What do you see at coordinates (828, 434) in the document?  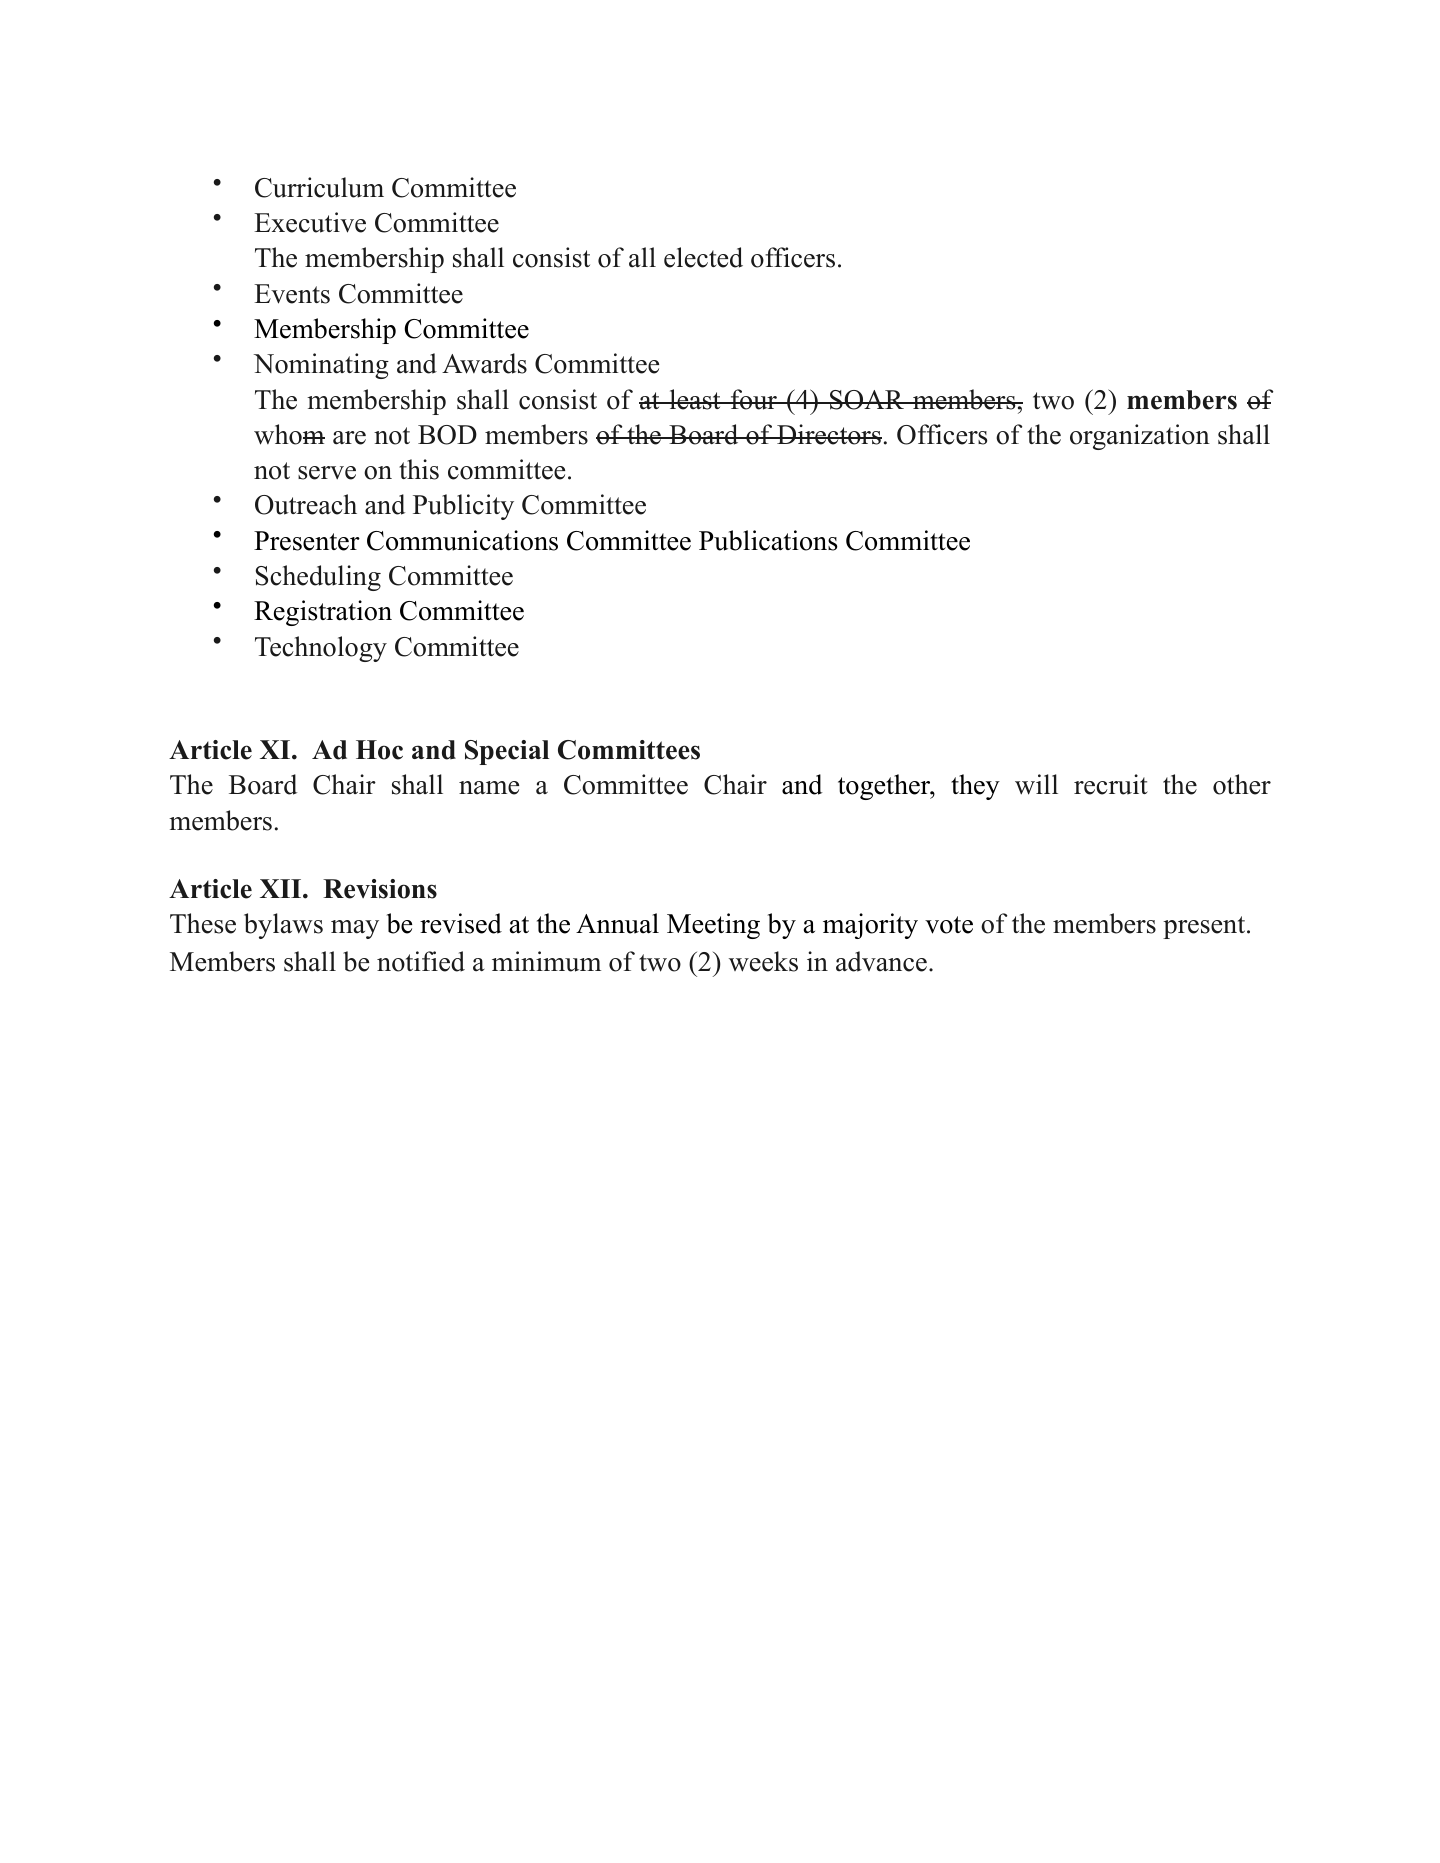 I see `Directors` at bounding box center [828, 434].
